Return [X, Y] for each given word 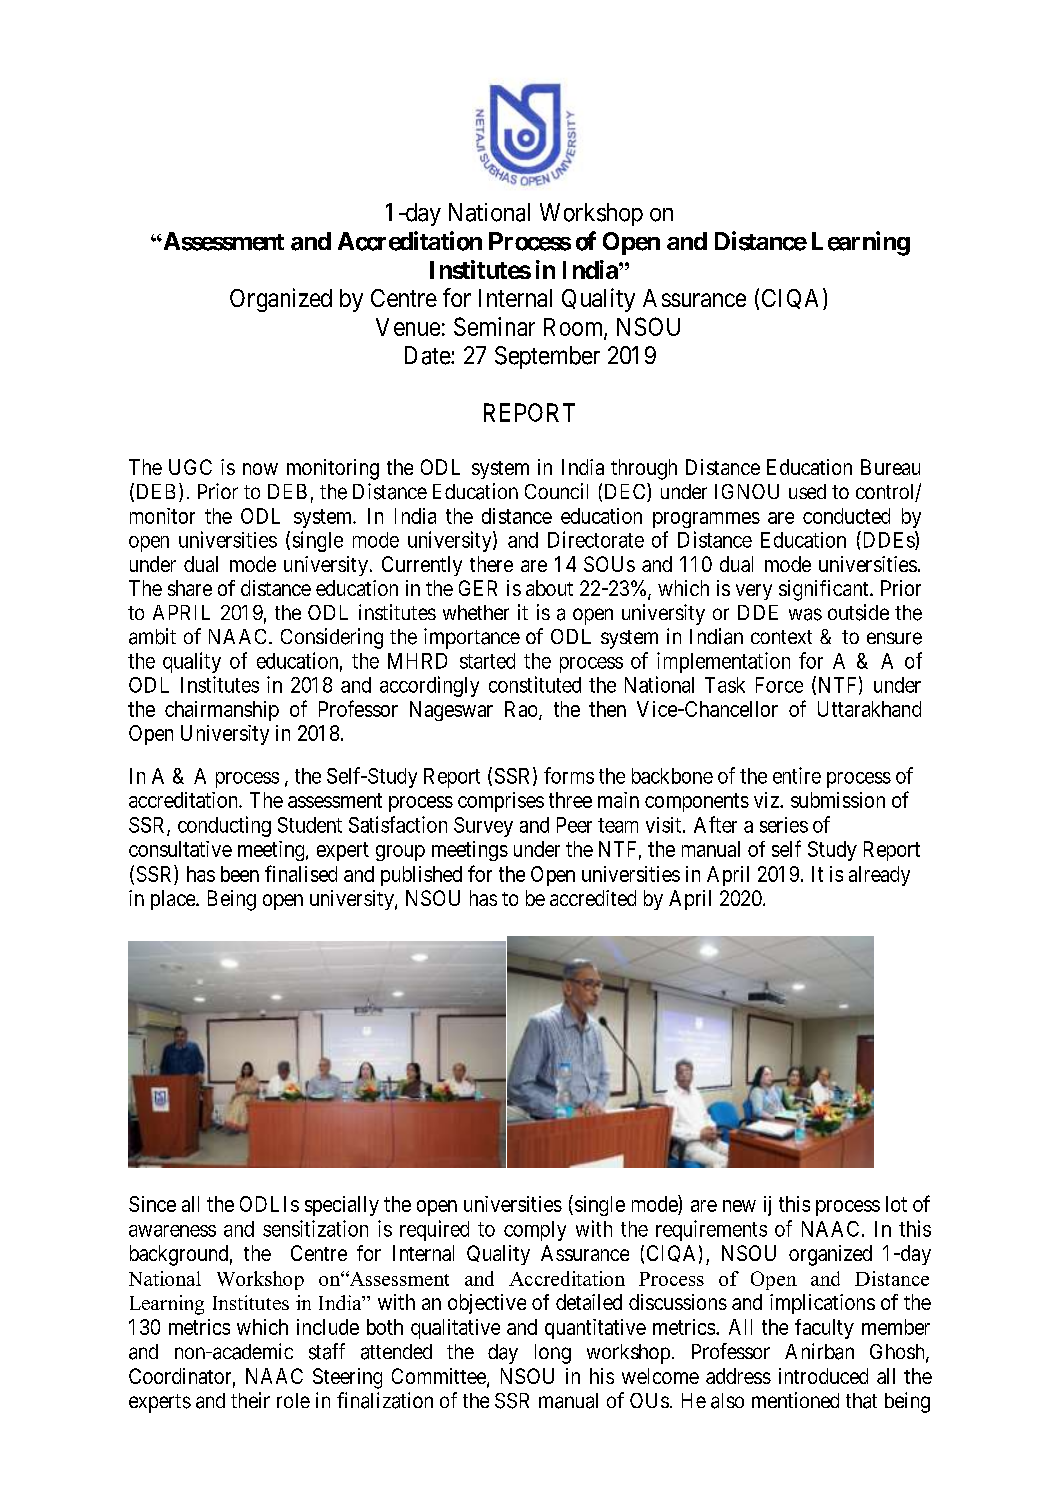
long [553, 1354]
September [547, 357]
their [250, 1400]
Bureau [890, 467]
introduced [823, 1376]
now [260, 469]
